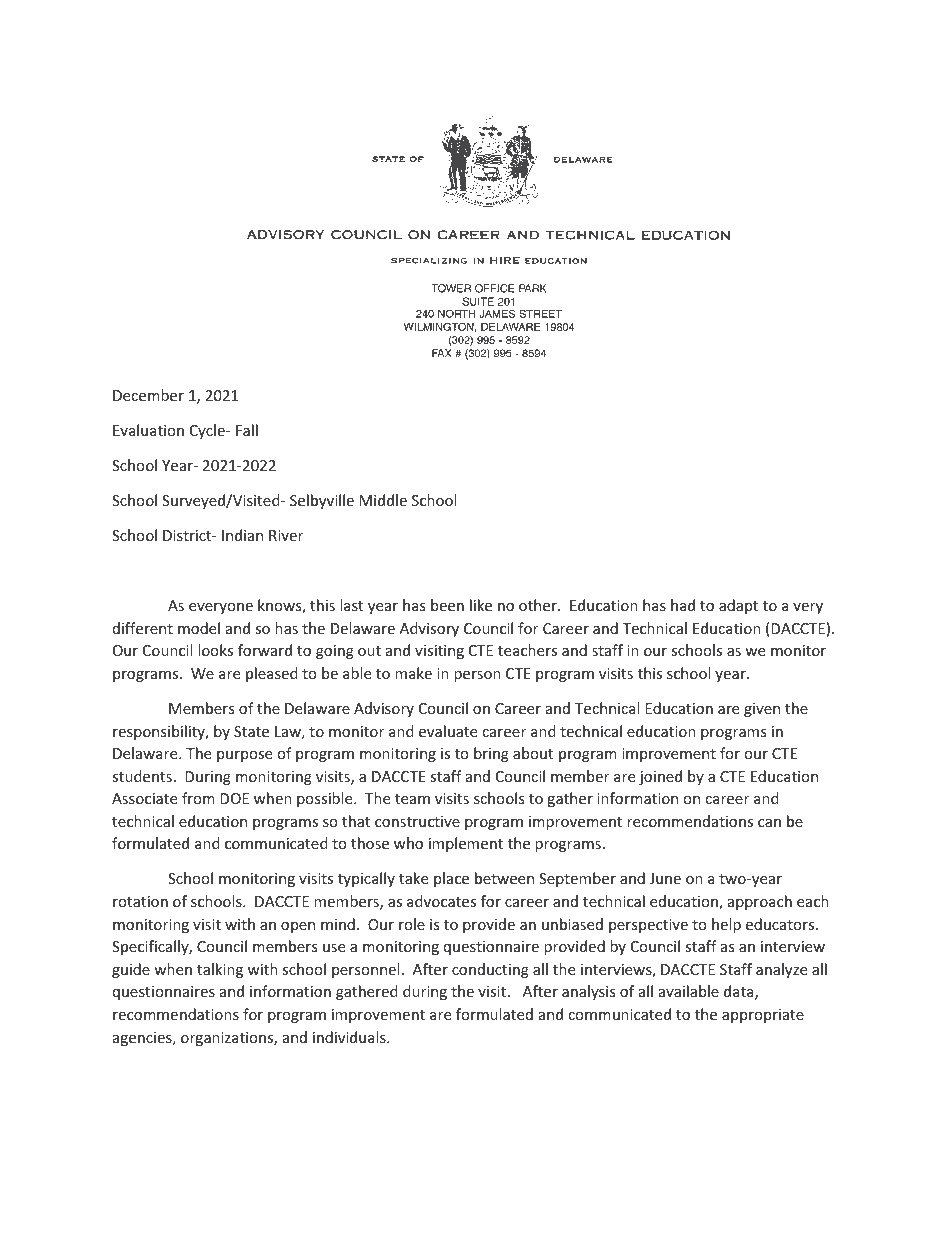 This screenshot has height=1233, width=952. What do you see at coordinates (417, 821) in the screenshot?
I see `constructive` at bounding box center [417, 821].
